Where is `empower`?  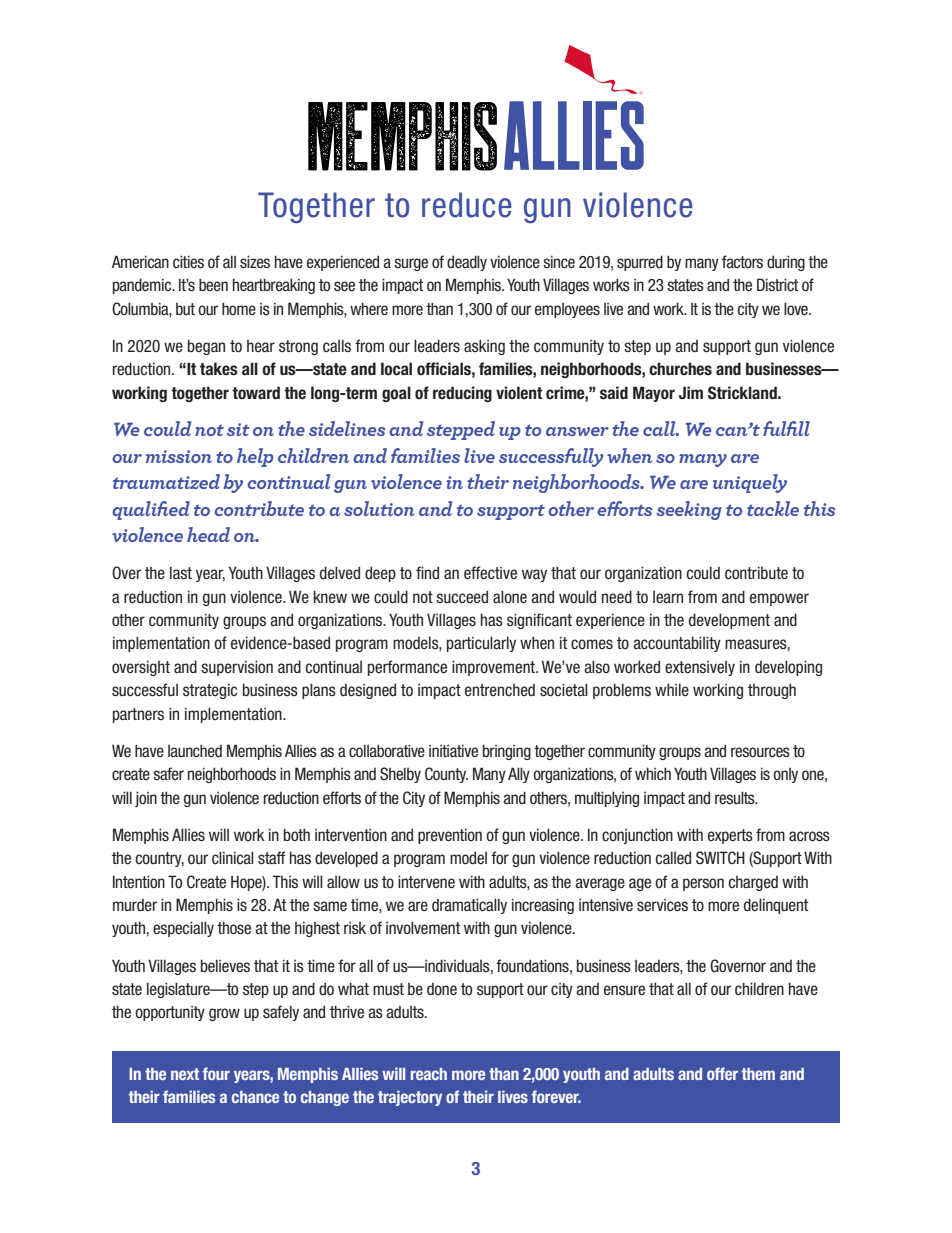 empower is located at coordinates (779, 599).
